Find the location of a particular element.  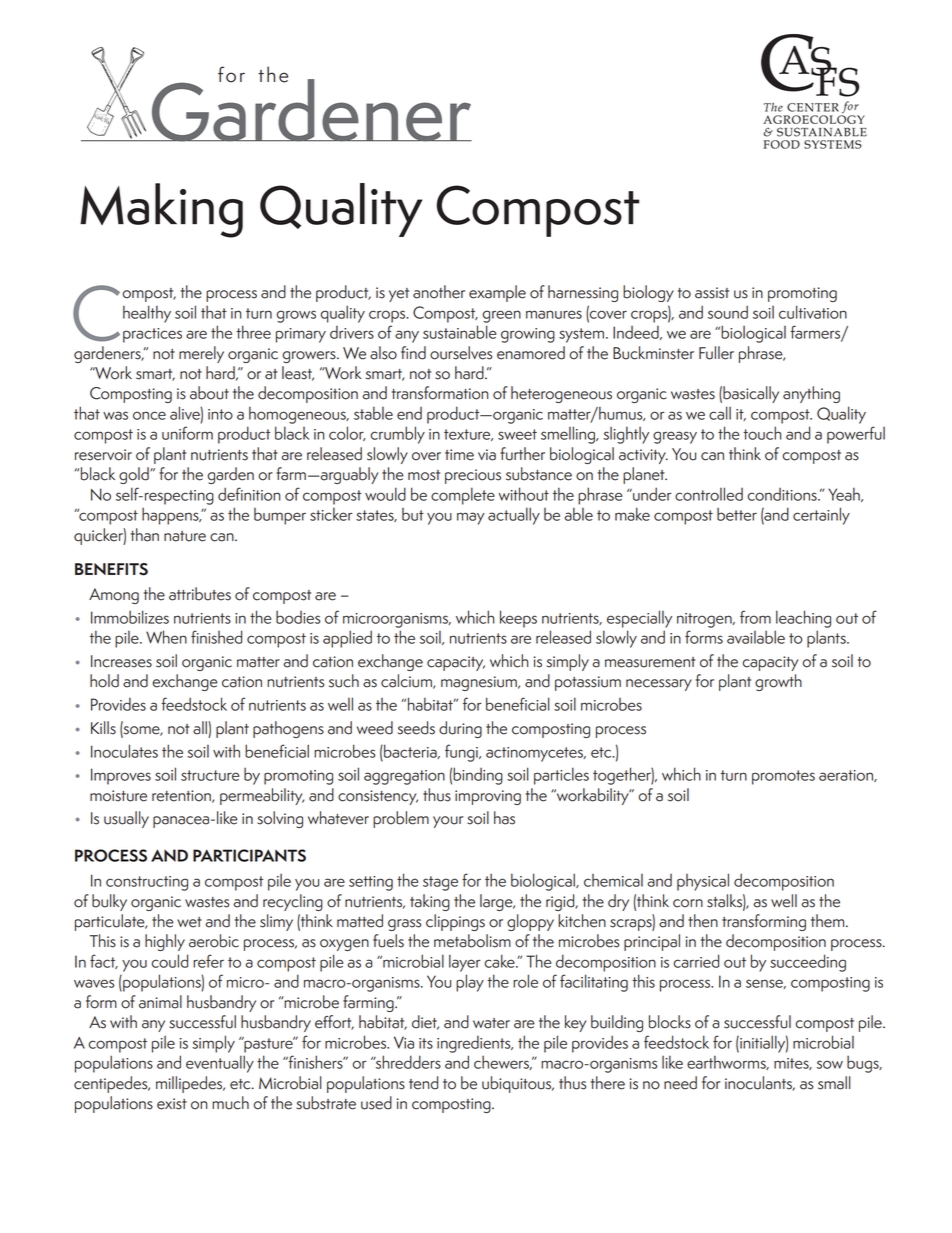

improving is located at coordinates (488, 797).
